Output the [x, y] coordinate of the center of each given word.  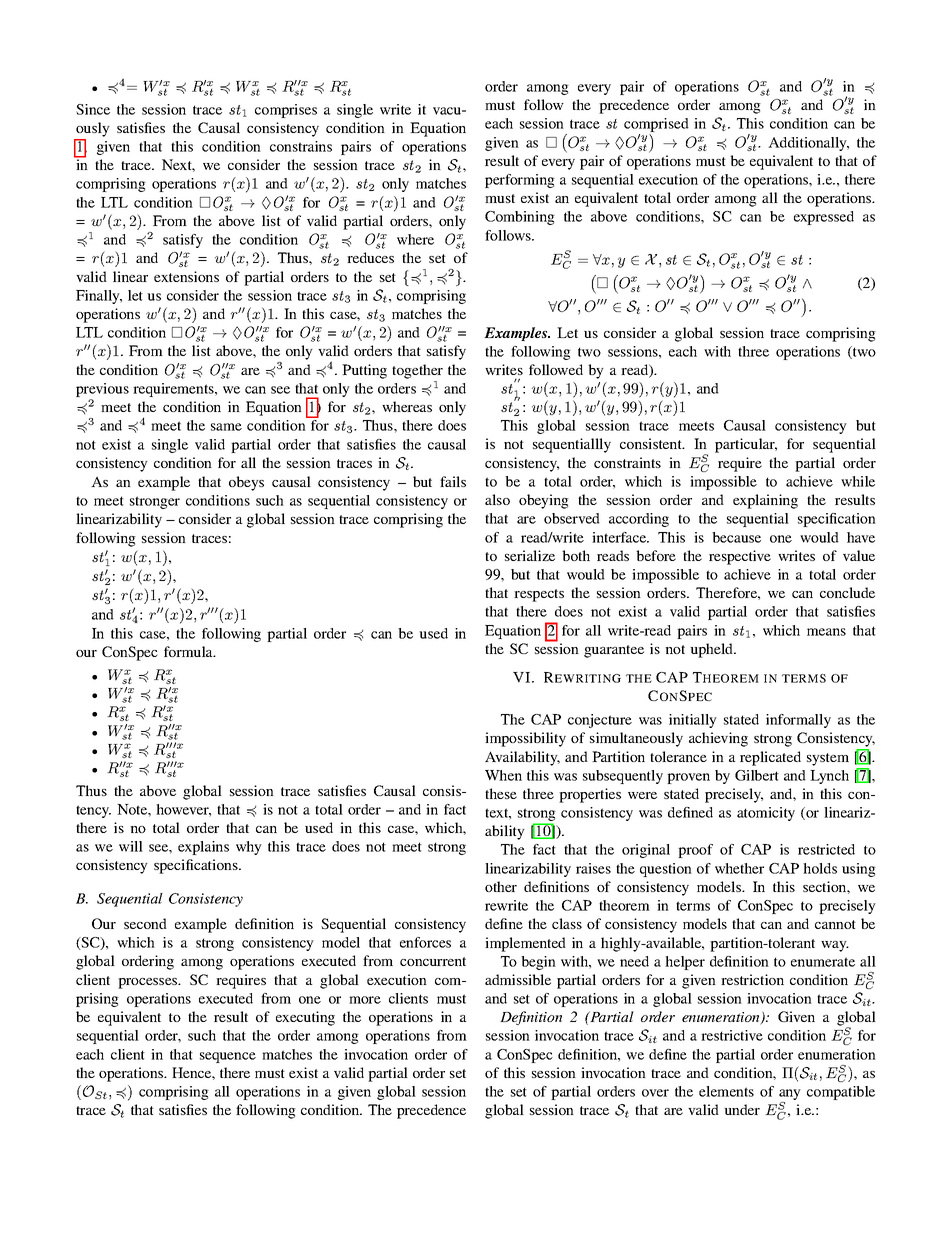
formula [189, 651]
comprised [656, 126]
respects [539, 595]
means [826, 632]
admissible [518, 979]
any [790, 1096]
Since [93, 109]
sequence [228, 1057]
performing [520, 181]
